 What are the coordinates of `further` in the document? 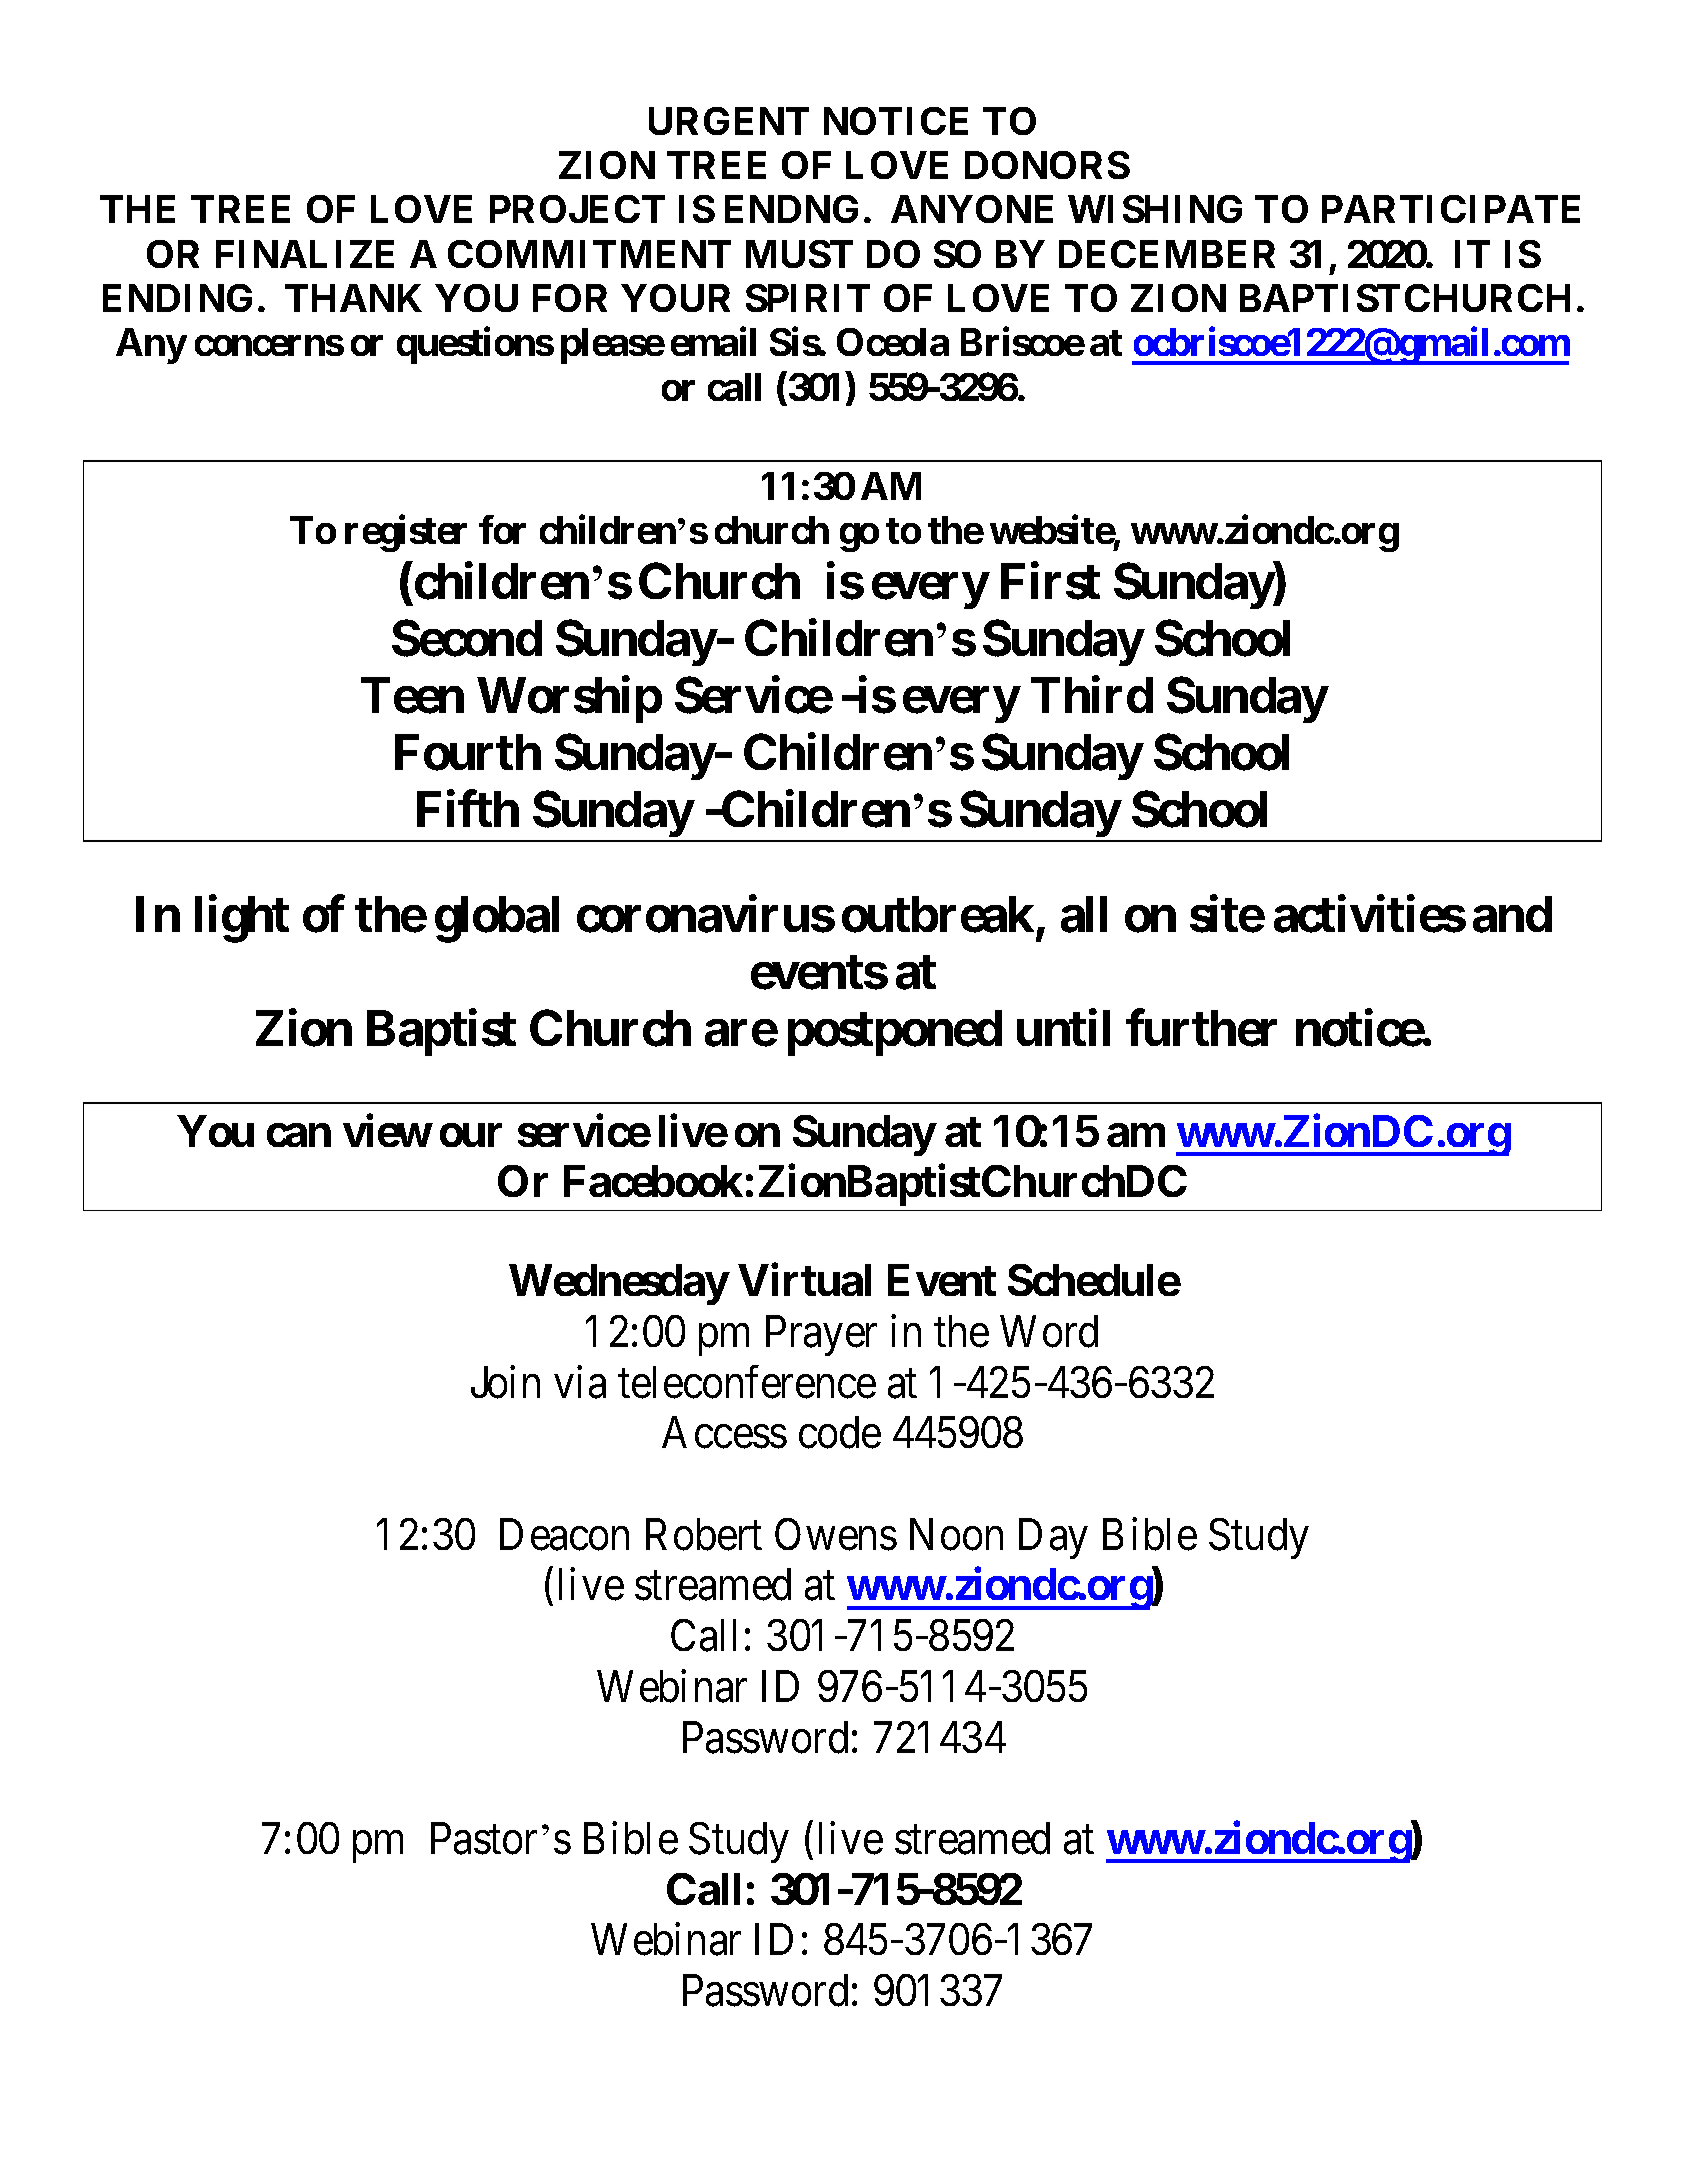 It's located at (1201, 1028).
